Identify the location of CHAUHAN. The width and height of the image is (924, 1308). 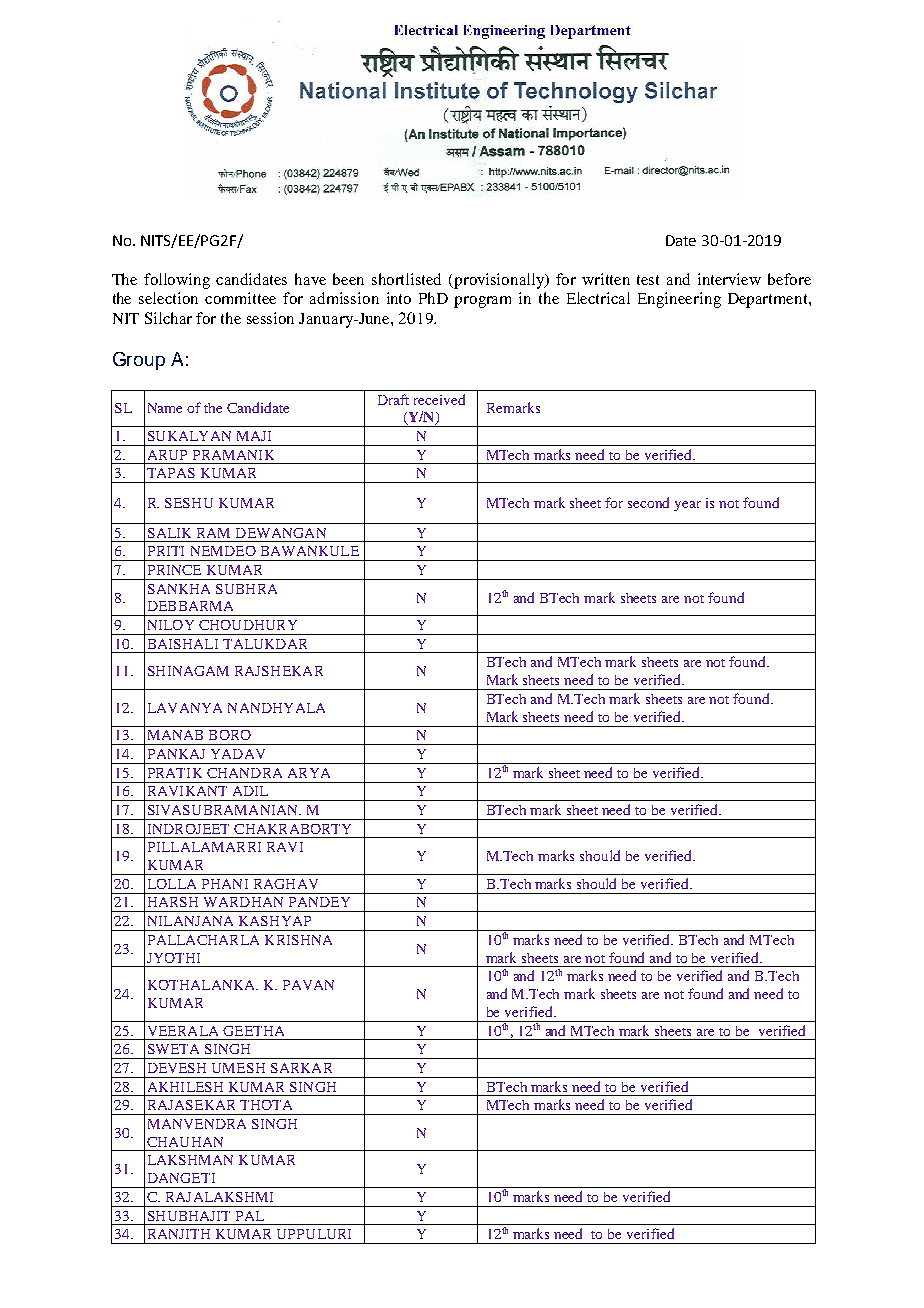
(185, 1142).
